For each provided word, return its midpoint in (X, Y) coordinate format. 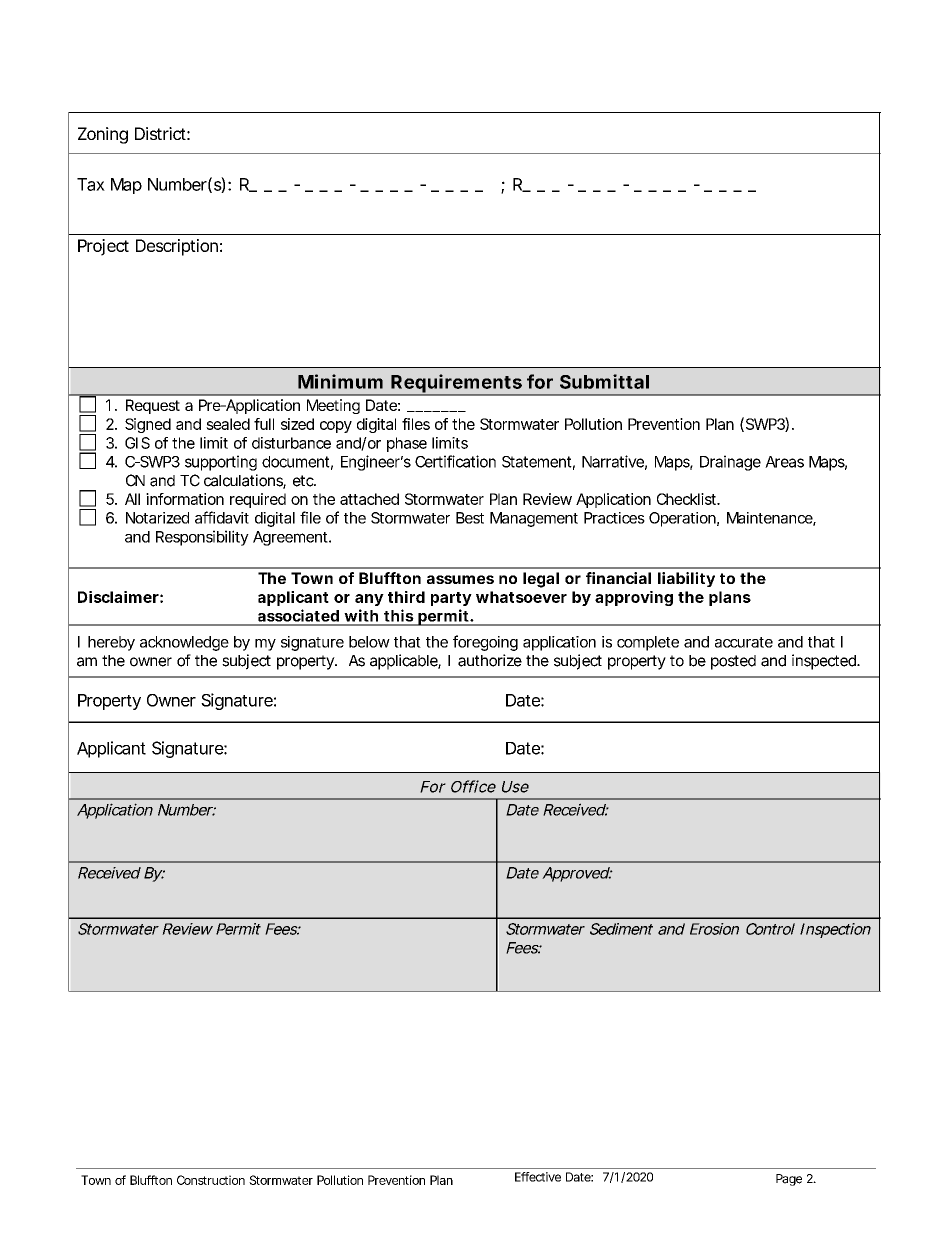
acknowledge (184, 643)
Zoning (103, 135)
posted (733, 662)
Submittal (604, 381)
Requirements (456, 384)
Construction (211, 1180)
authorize (490, 660)
